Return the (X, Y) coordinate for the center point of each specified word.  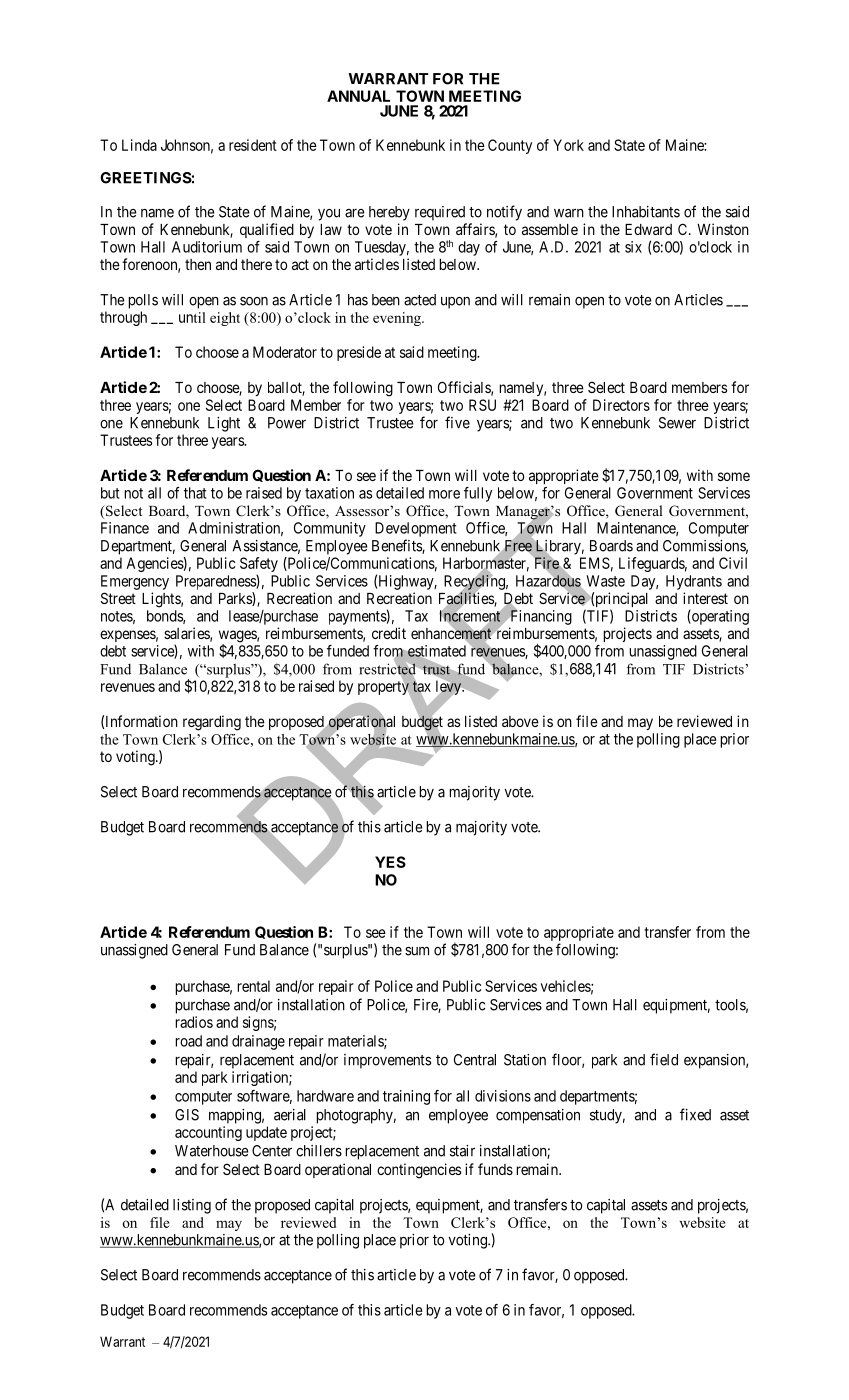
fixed (695, 1114)
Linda (139, 145)
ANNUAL (358, 96)
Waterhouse (212, 1151)
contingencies (419, 1171)
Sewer (677, 423)
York (568, 145)
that (195, 493)
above (520, 721)
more (444, 494)
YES (390, 862)
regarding (212, 723)
